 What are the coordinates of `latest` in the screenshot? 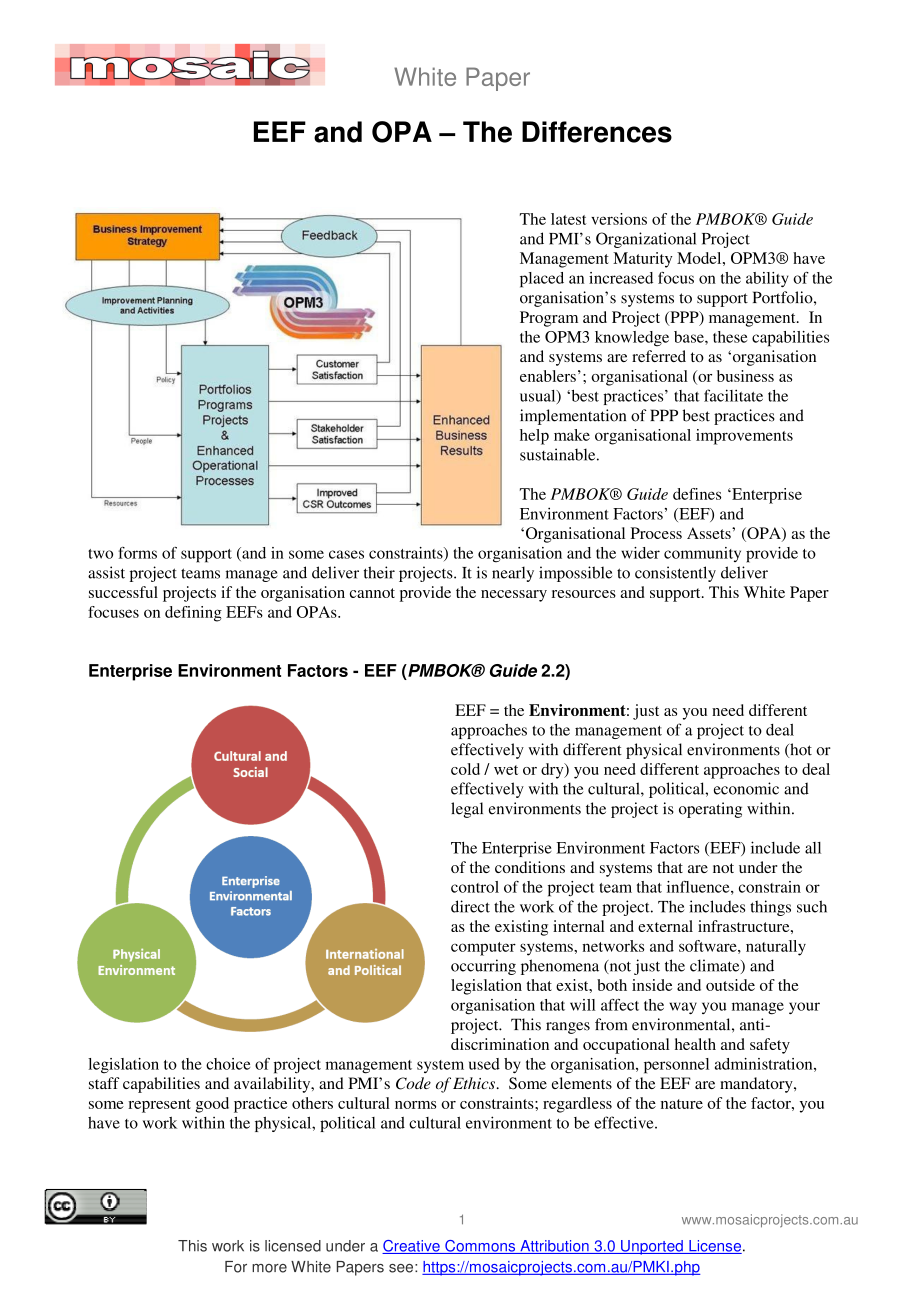 It's located at (569, 219).
